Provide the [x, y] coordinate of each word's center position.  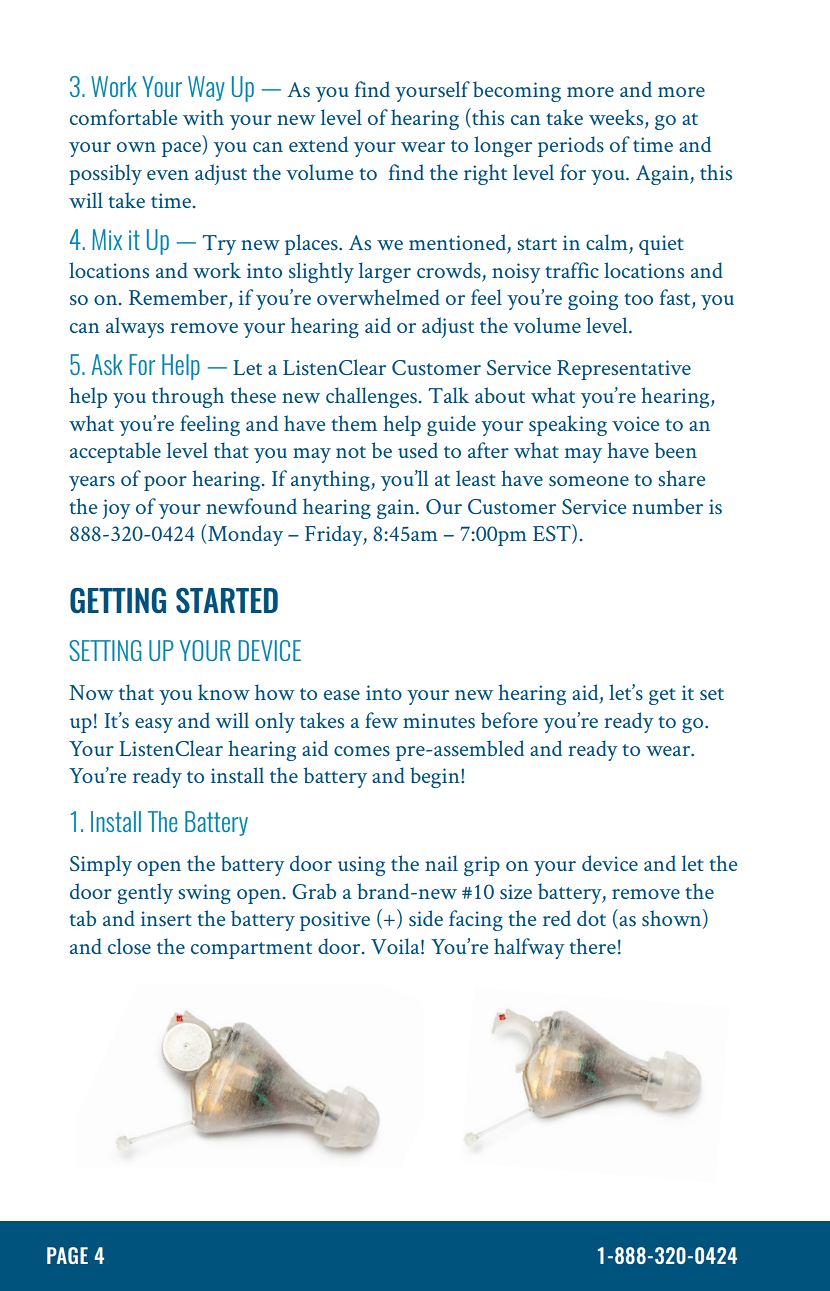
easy [154, 725]
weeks [616, 117]
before [509, 720]
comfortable [123, 117]
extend [318, 144]
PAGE [67, 1255]
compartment [251, 950]
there [592, 946]
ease [342, 695]
